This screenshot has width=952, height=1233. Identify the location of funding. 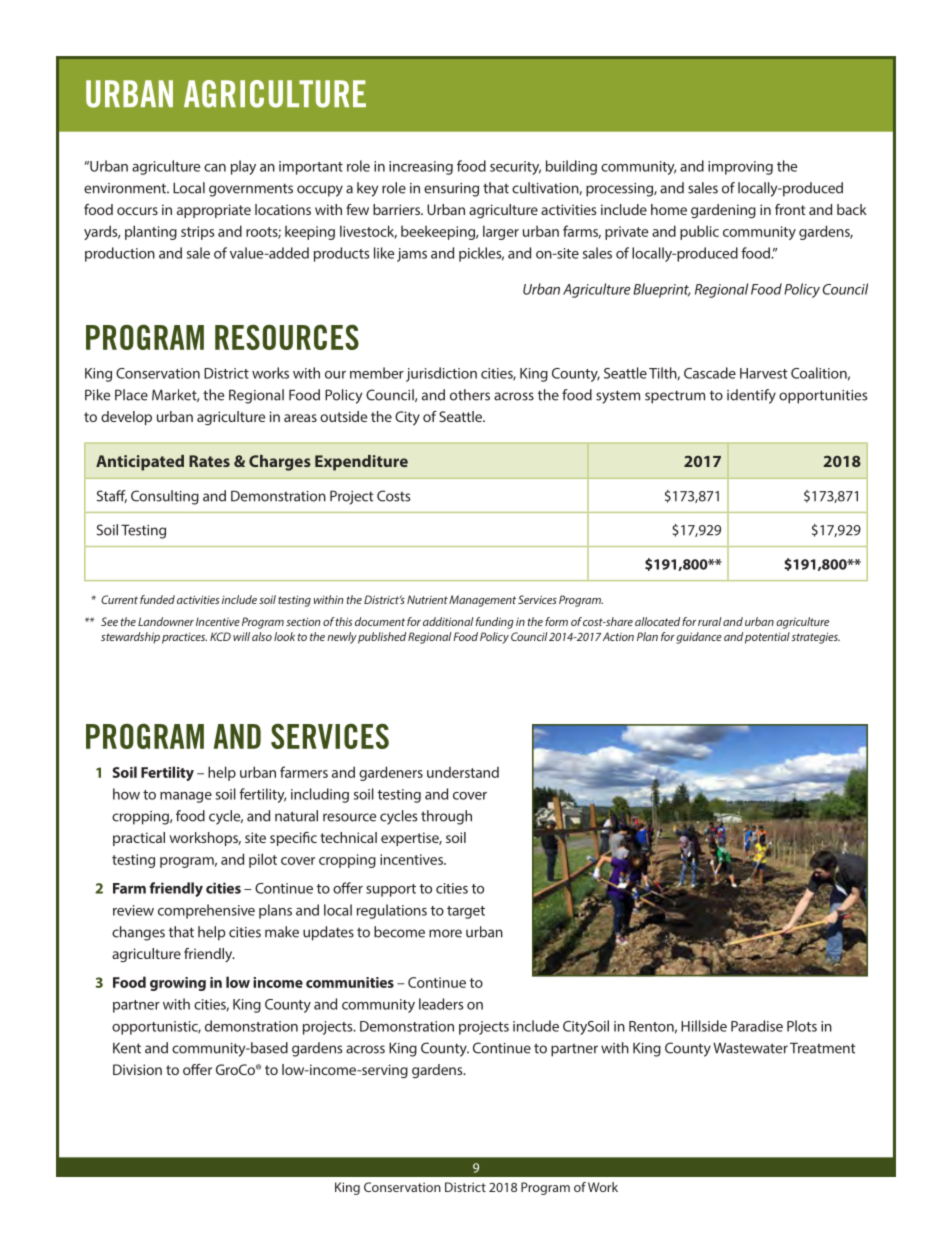
(495, 623).
